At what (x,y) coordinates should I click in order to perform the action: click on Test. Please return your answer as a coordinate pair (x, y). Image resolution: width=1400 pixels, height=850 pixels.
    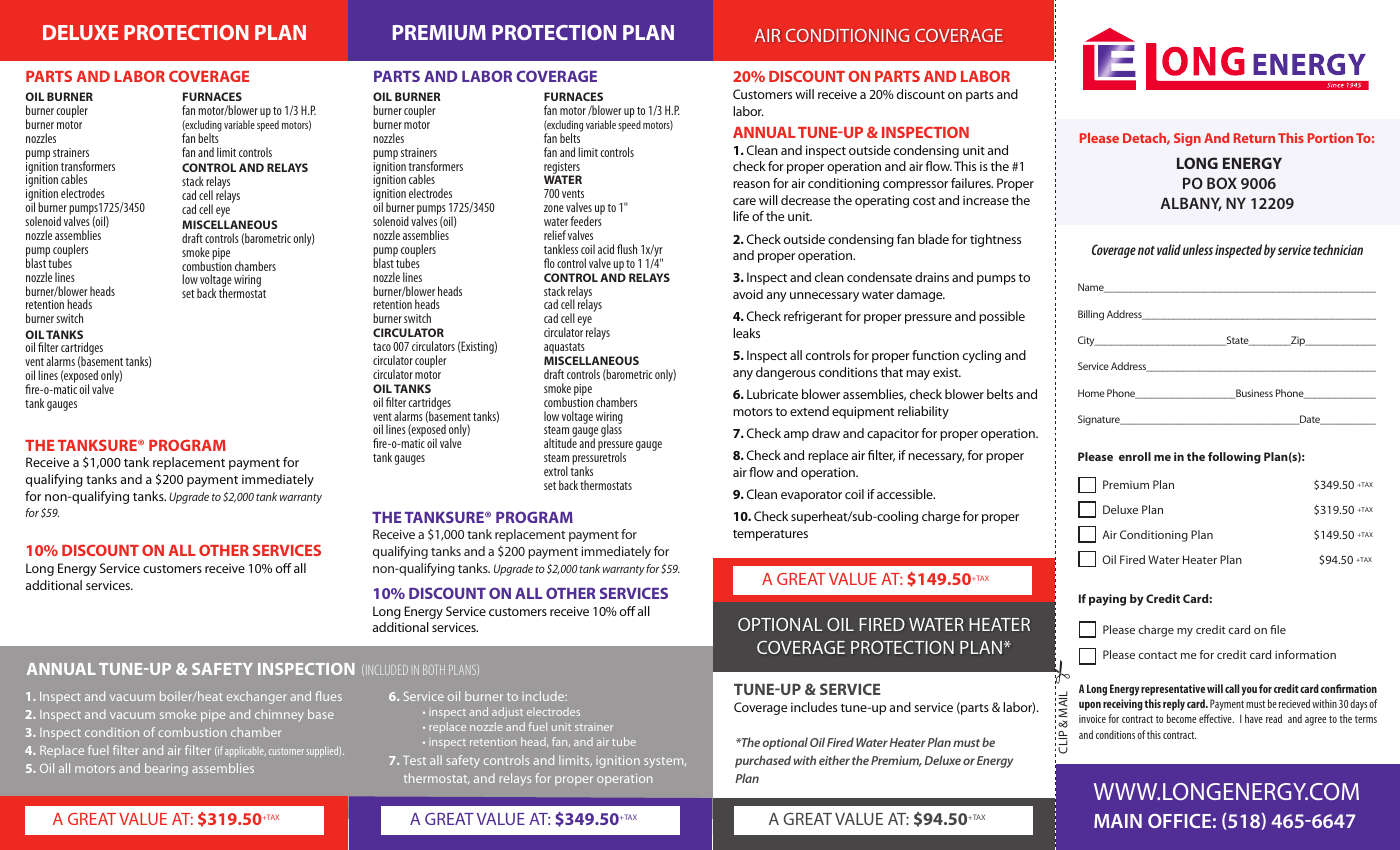
    Looking at the image, I should click on (414, 760).
